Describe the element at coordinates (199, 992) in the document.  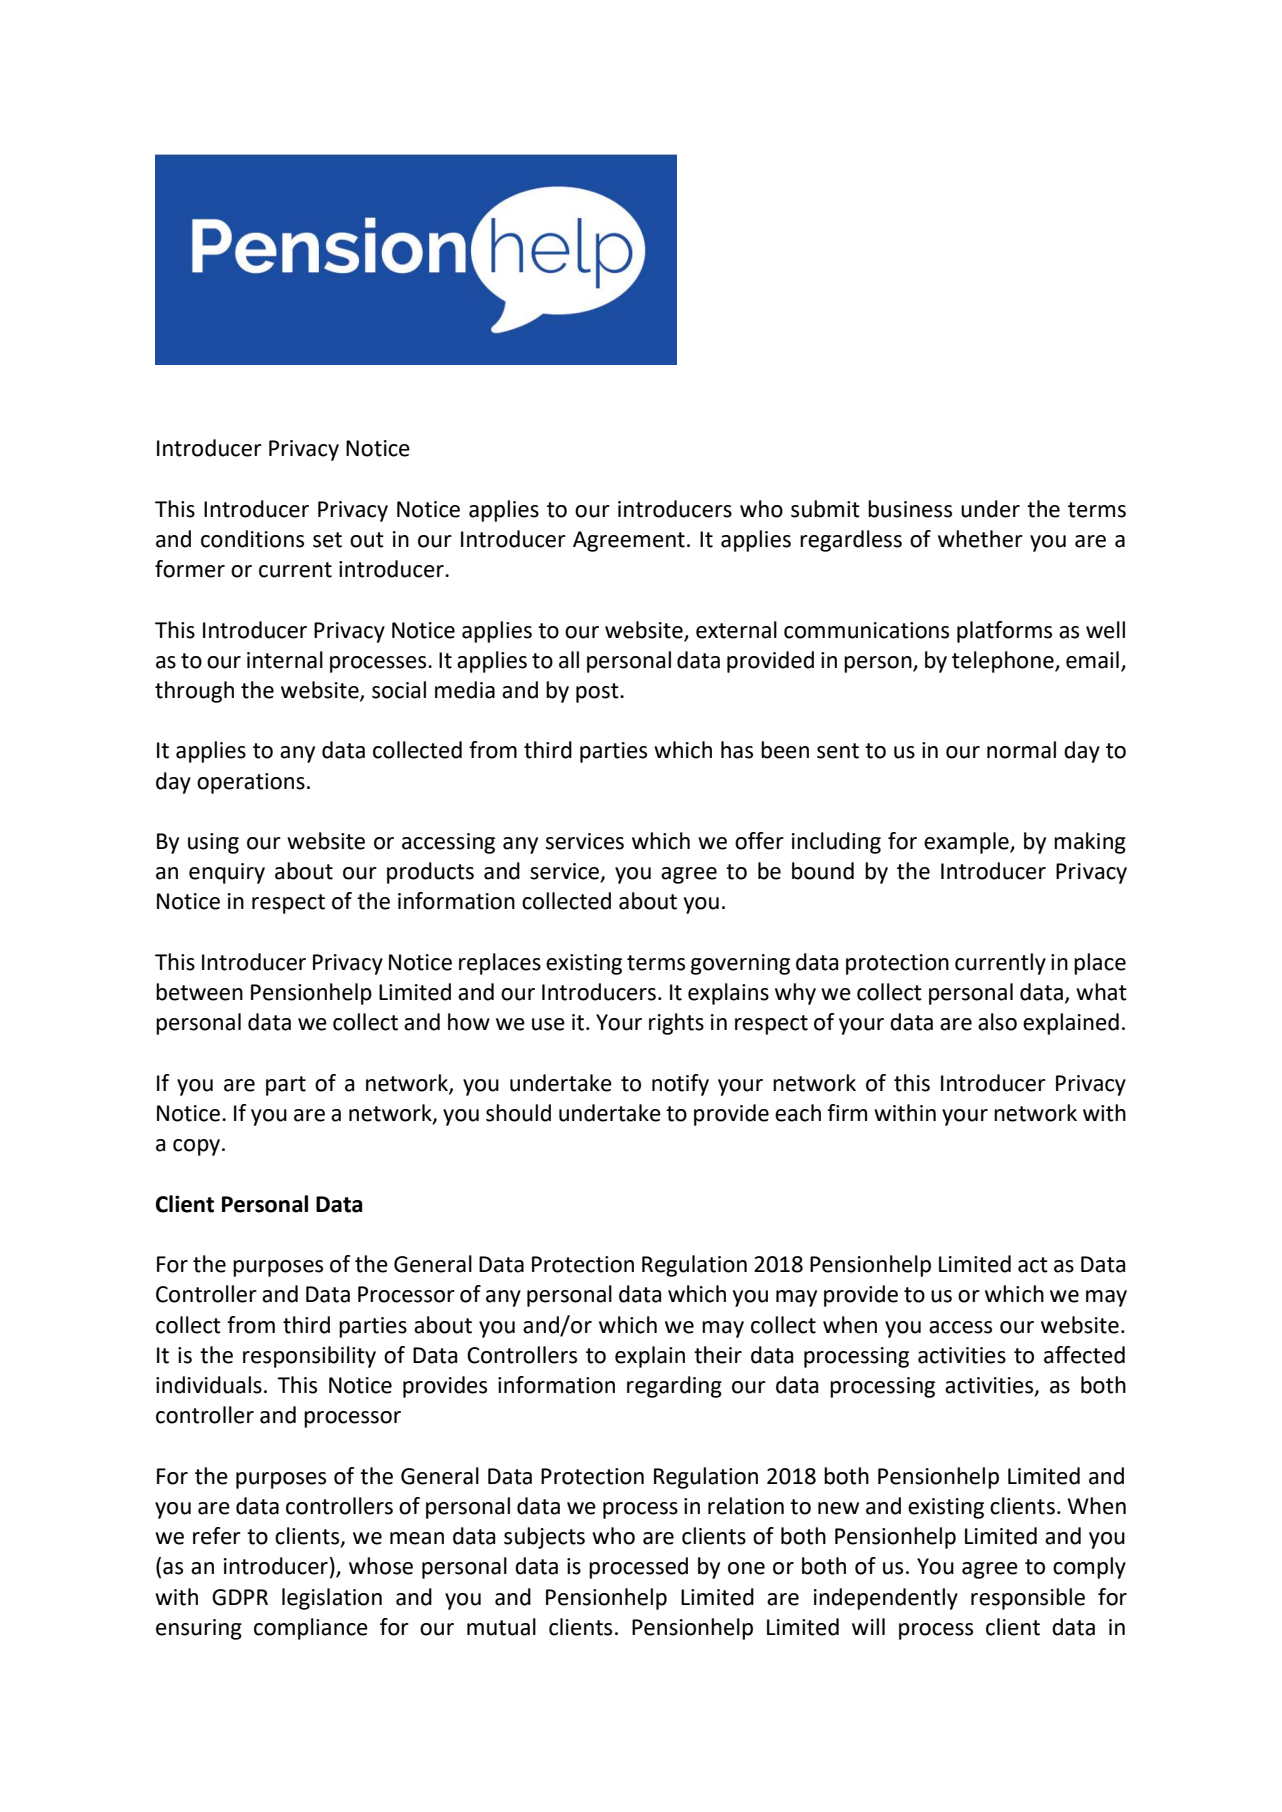
I see `between` at that location.
